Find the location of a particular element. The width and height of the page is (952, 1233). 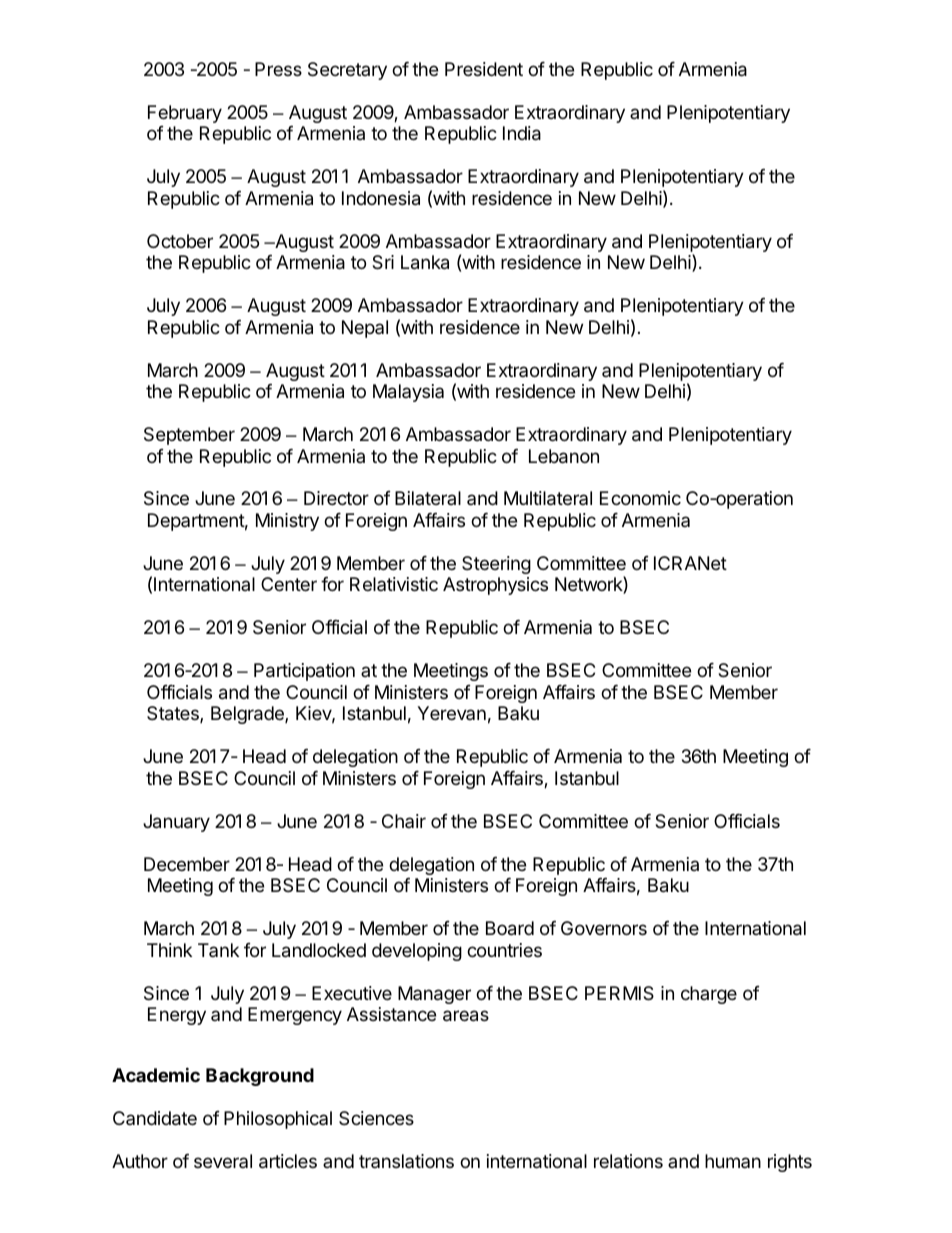

Multilateral is located at coordinates (548, 498).
